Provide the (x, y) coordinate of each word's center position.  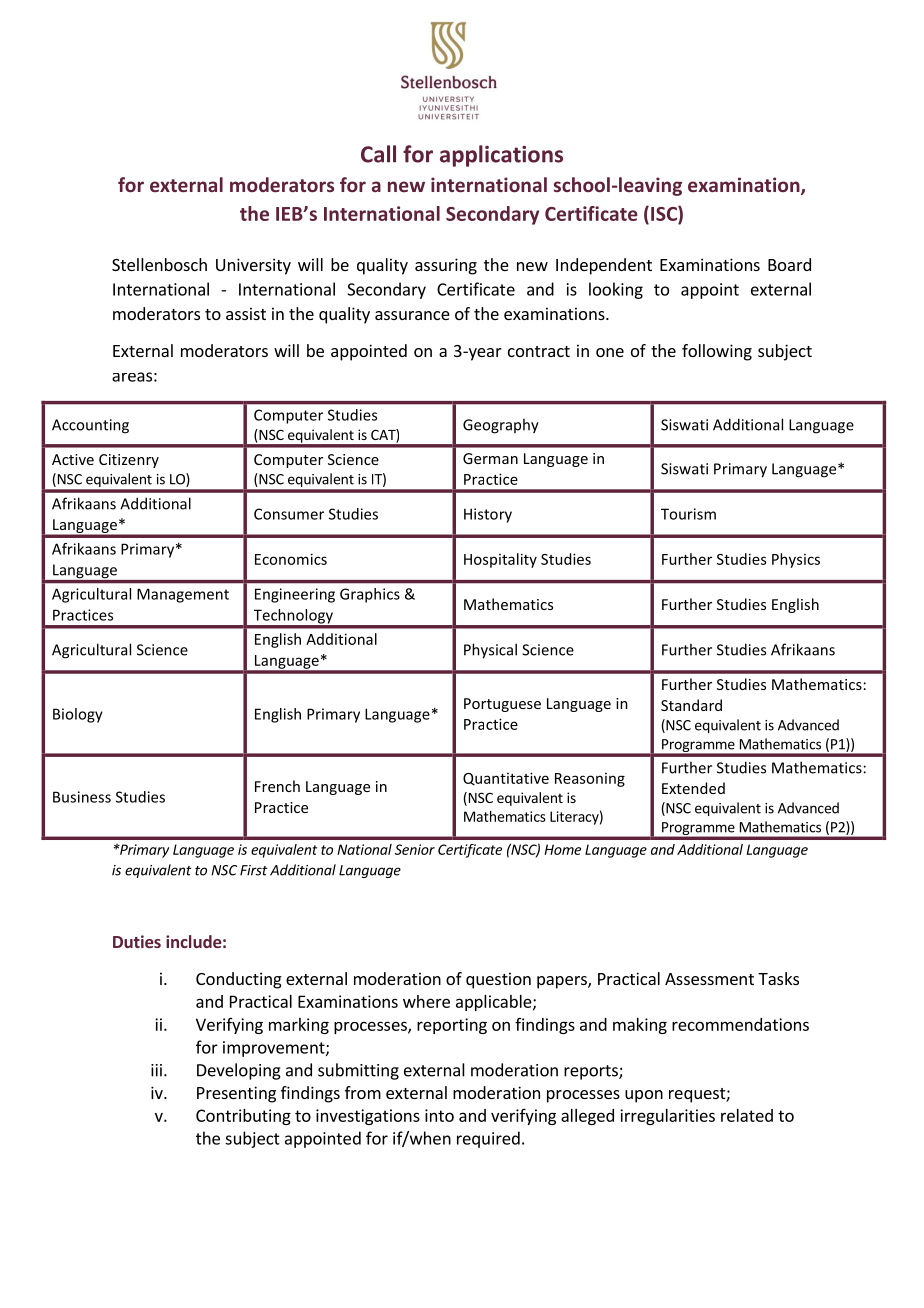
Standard (691, 705)
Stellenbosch (159, 264)
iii (156, 1070)
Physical (490, 651)
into (439, 1115)
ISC (665, 213)
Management (183, 595)
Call (378, 154)
